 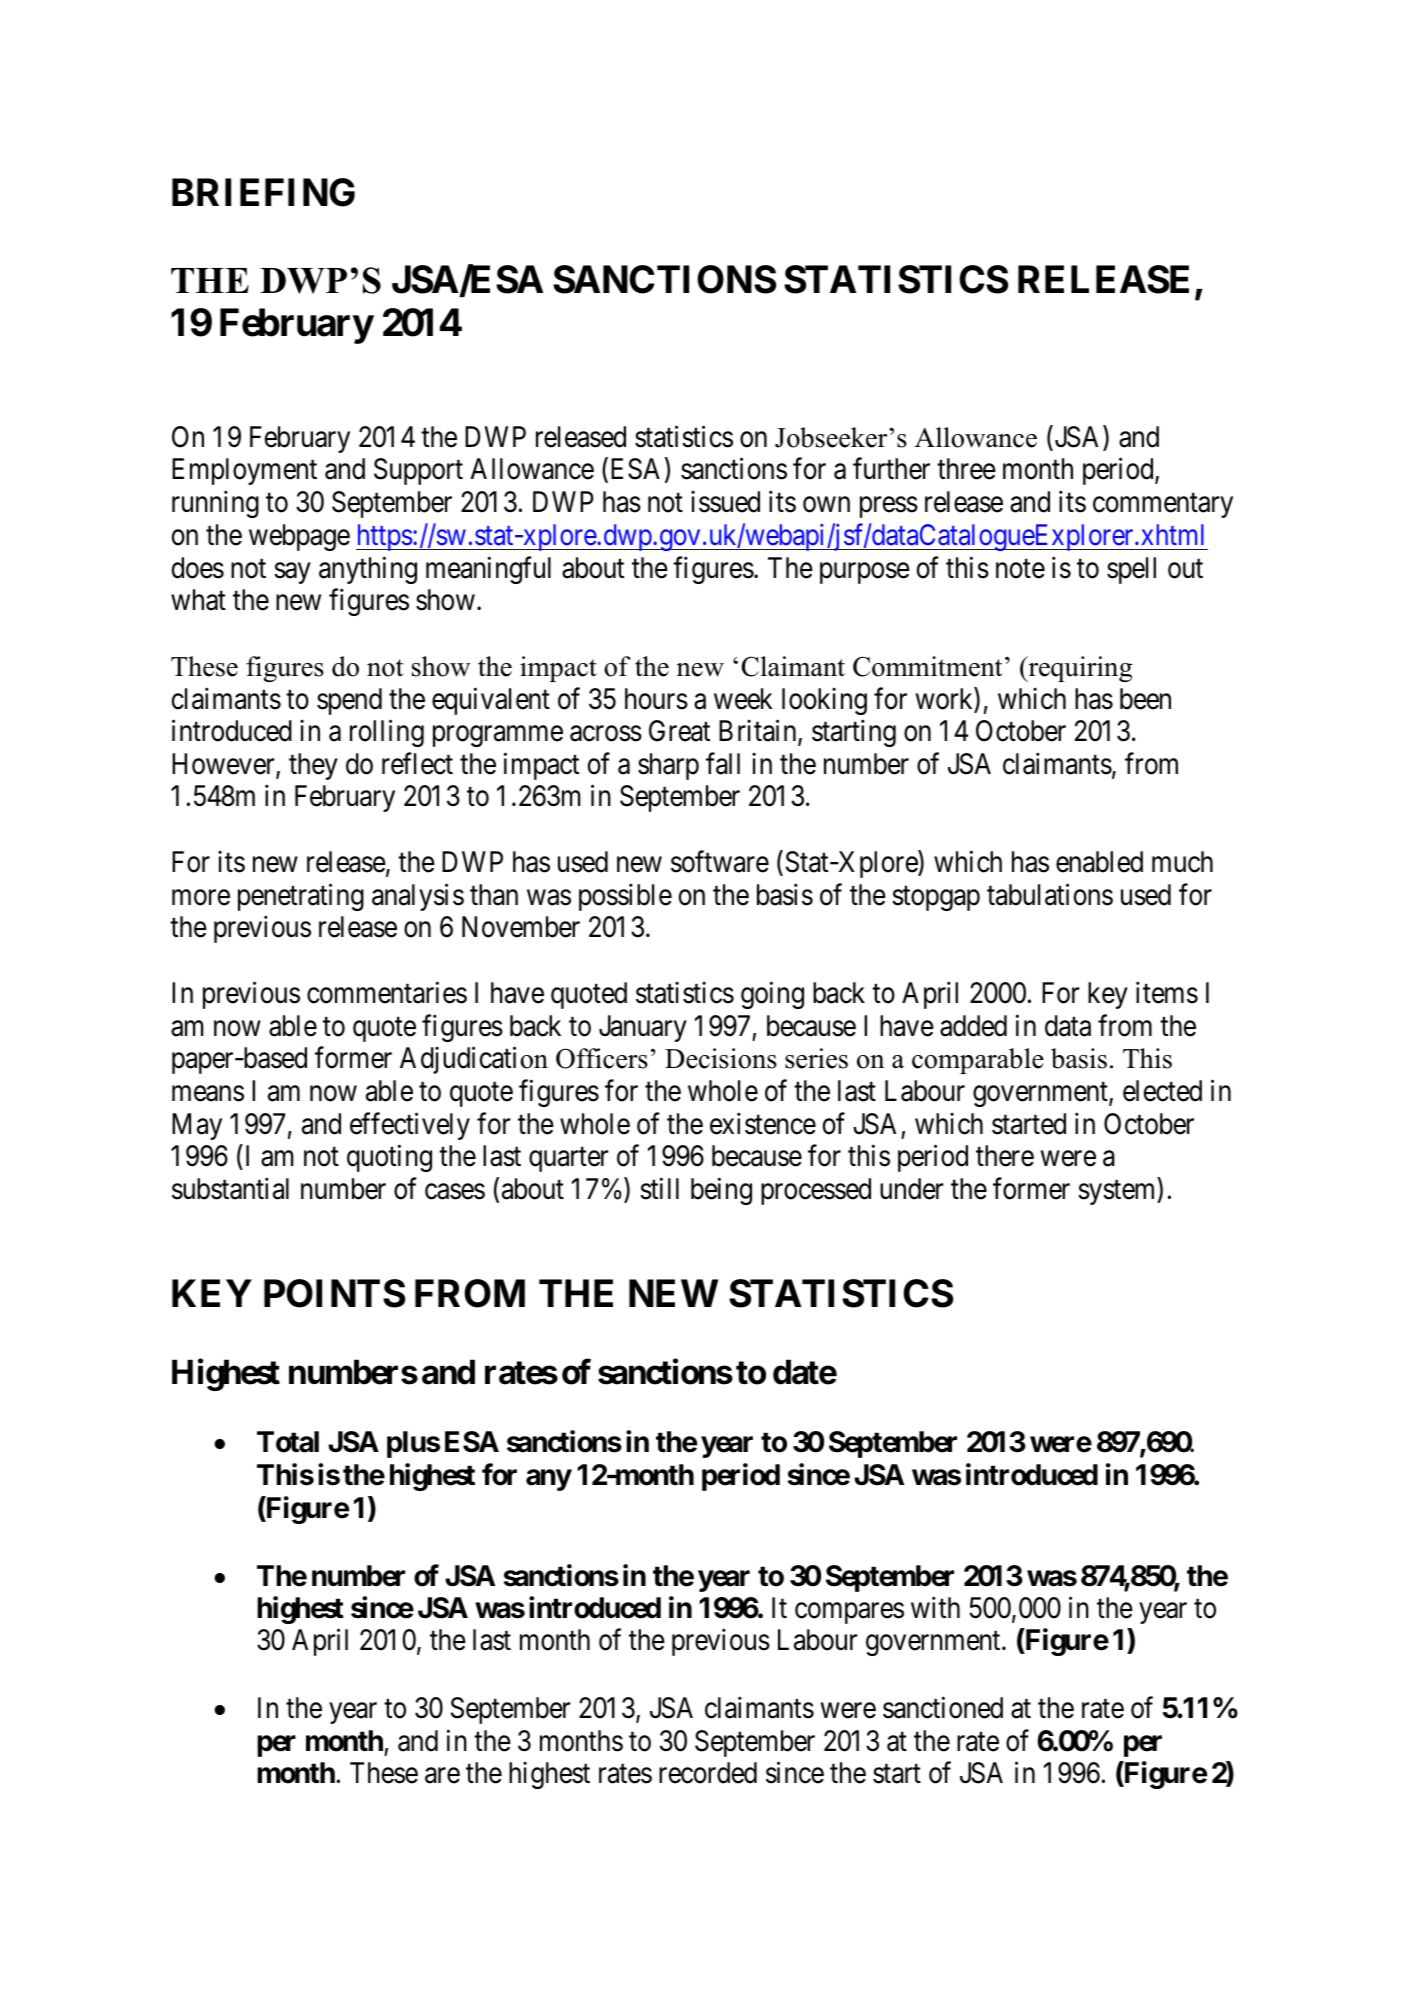 I want to click on three, so click(x=966, y=469).
